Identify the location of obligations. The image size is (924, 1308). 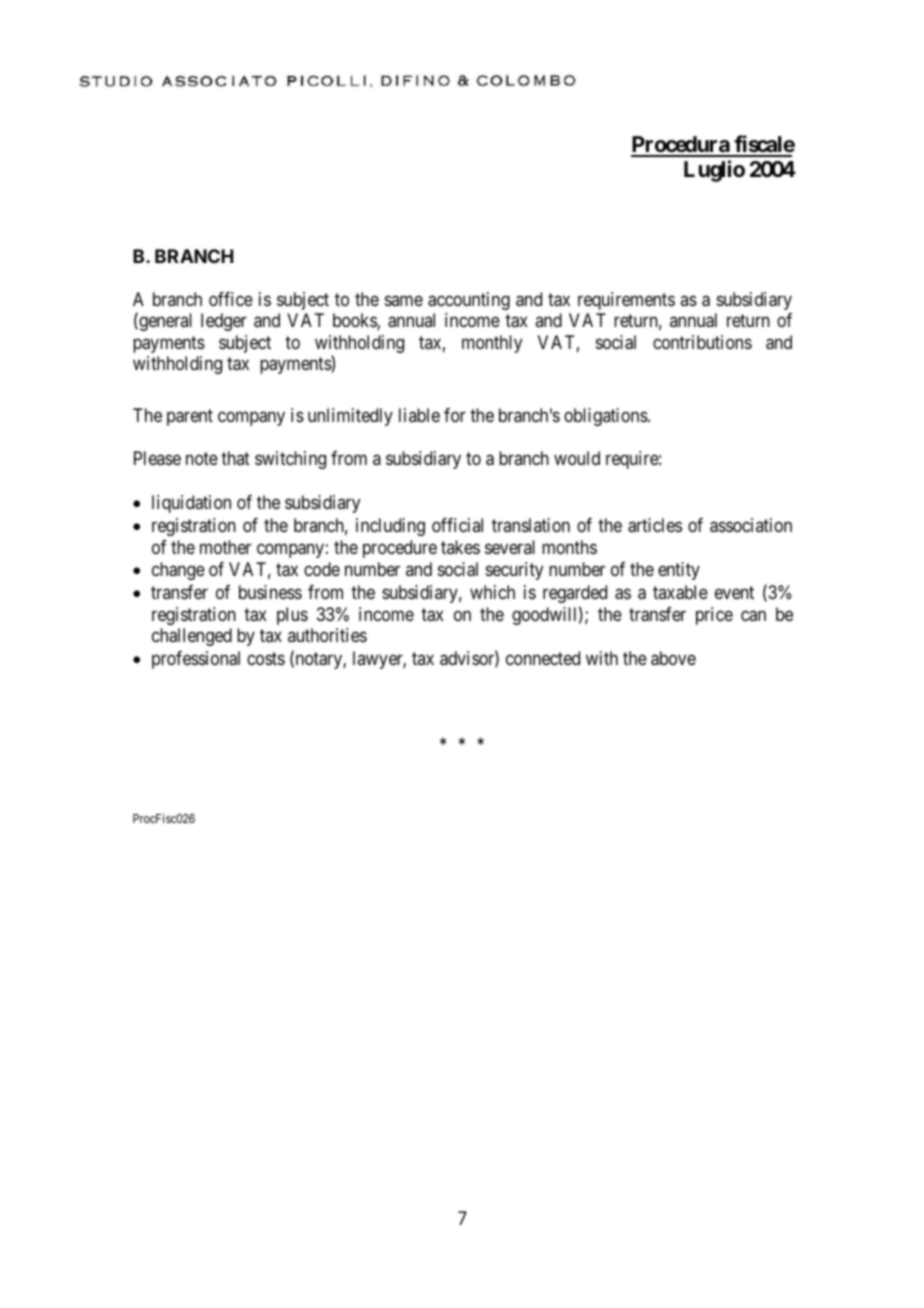
(606, 417).
